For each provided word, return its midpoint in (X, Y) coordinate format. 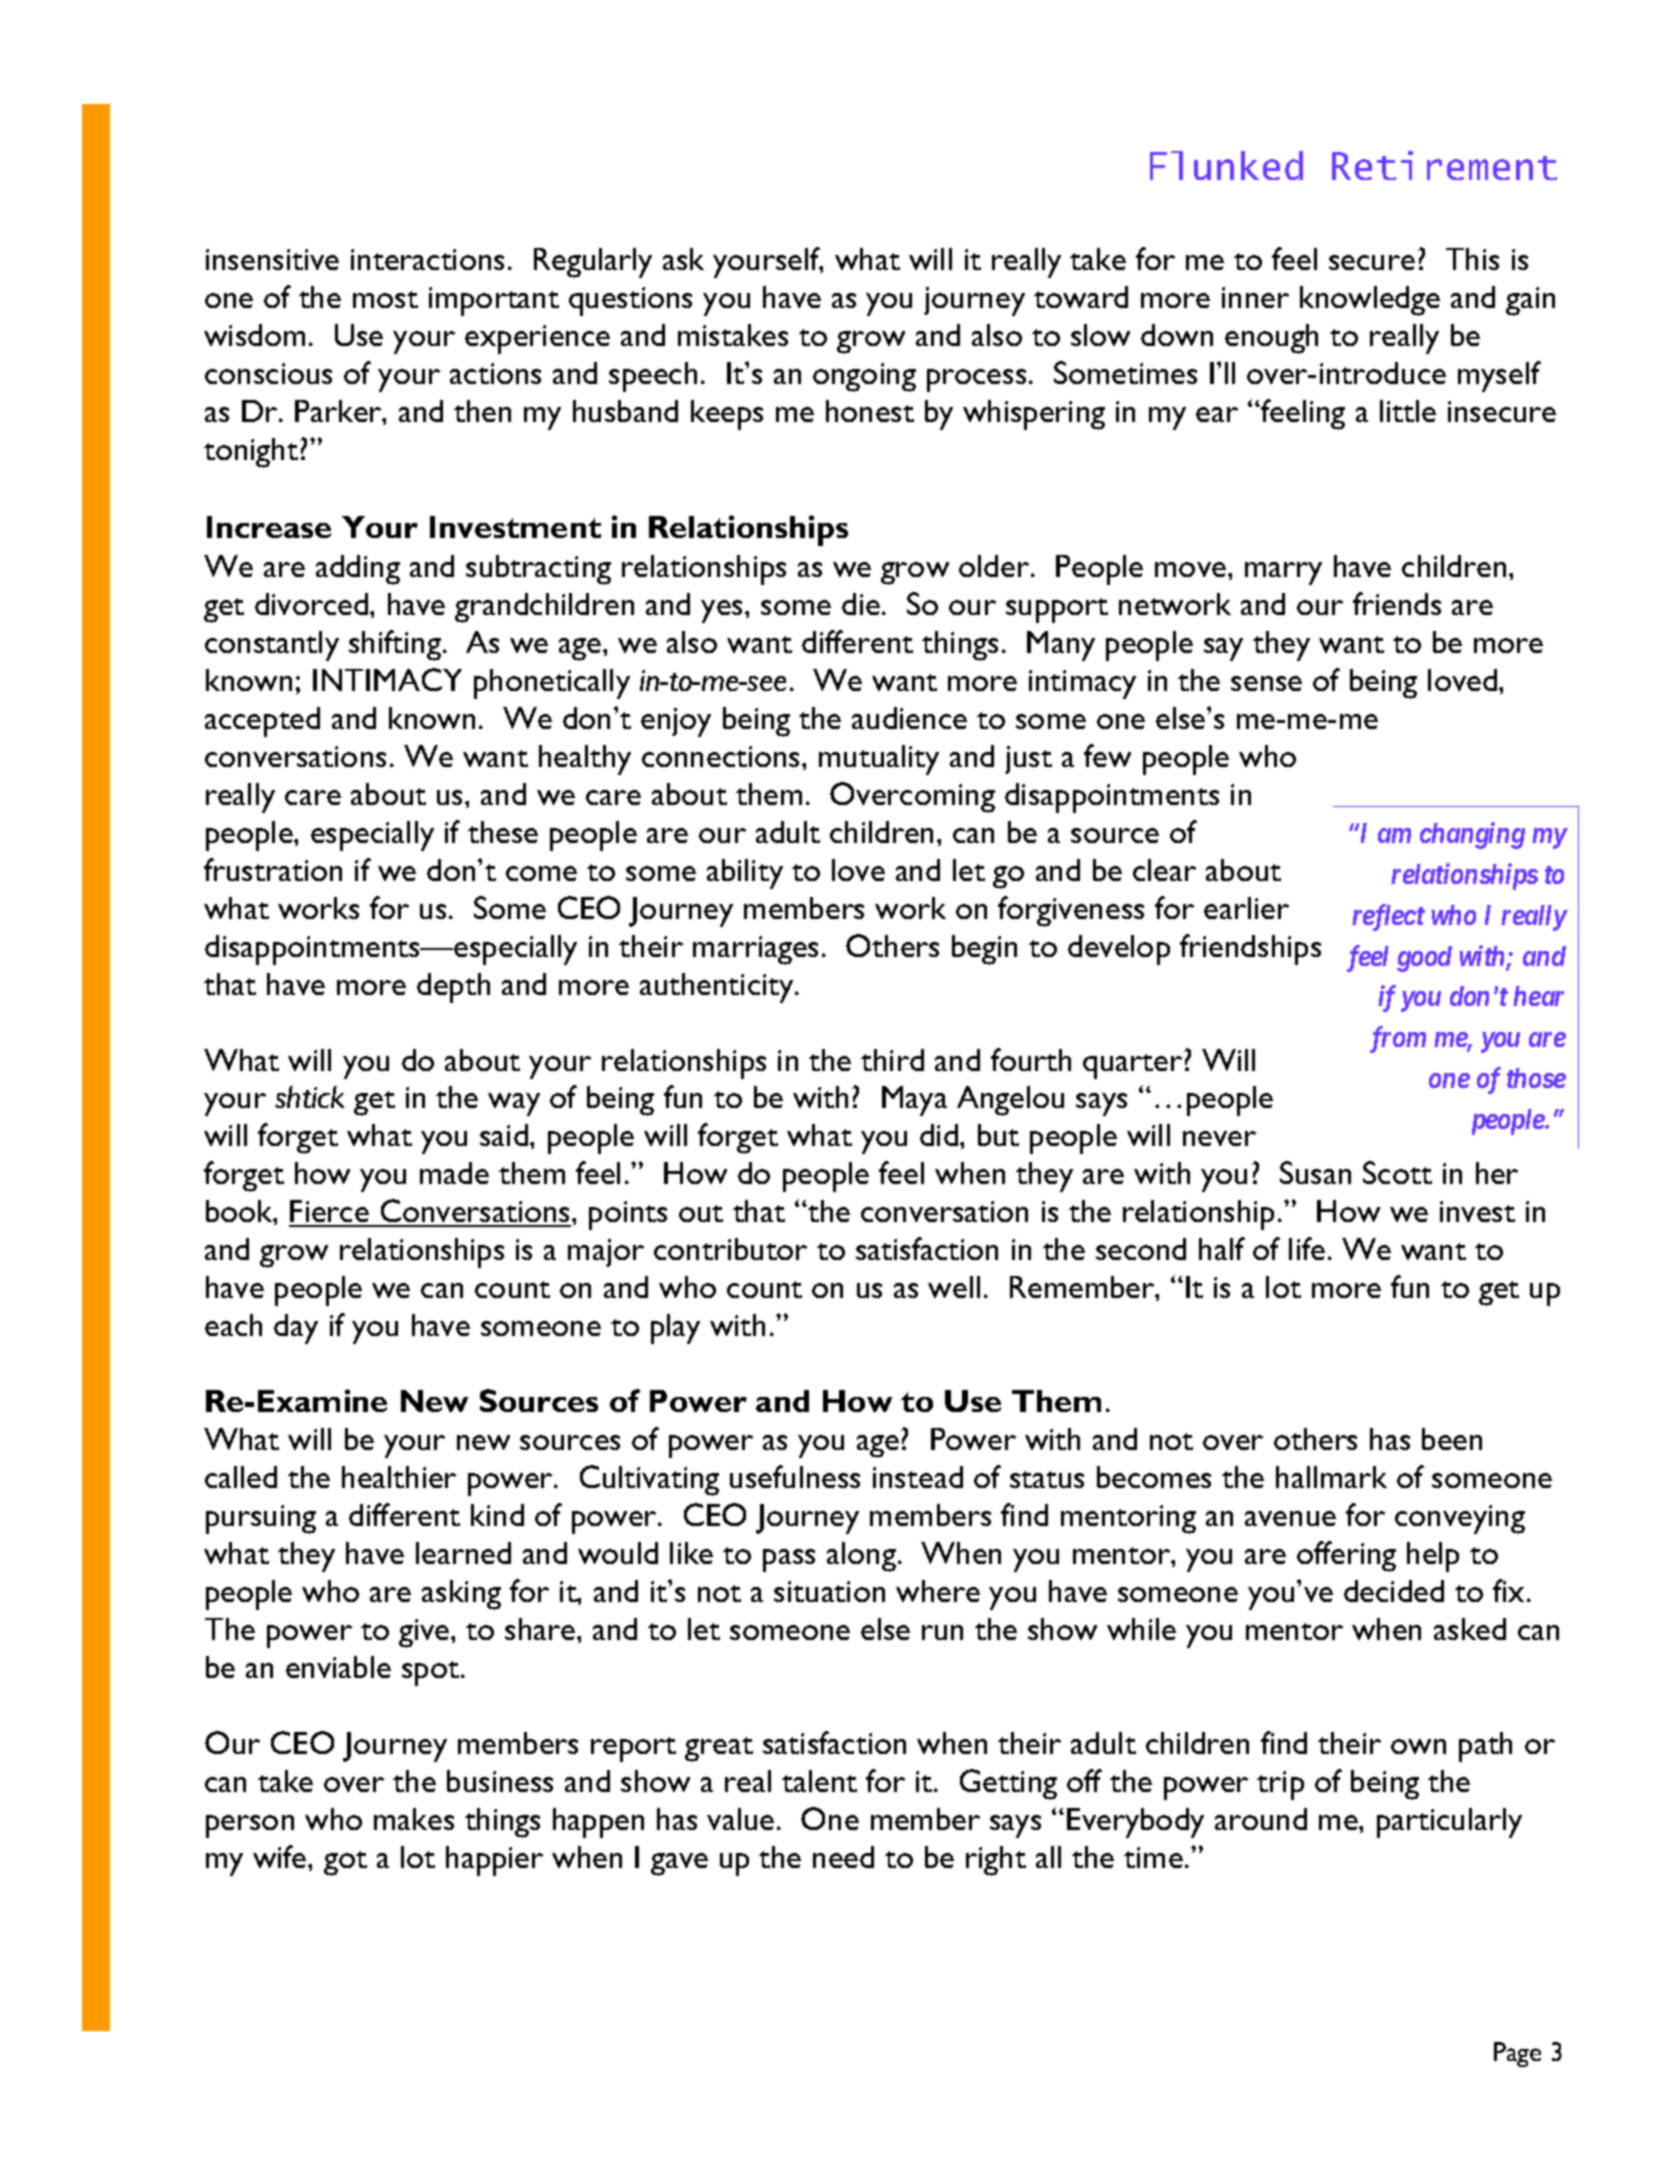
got (345, 1863)
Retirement (1444, 165)
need (843, 1857)
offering (1346, 1556)
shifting (395, 645)
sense (1266, 683)
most (385, 299)
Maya (914, 1101)
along (861, 1557)
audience (909, 718)
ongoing (864, 377)
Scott (1397, 1172)
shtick (309, 1097)
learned (463, 1553)
